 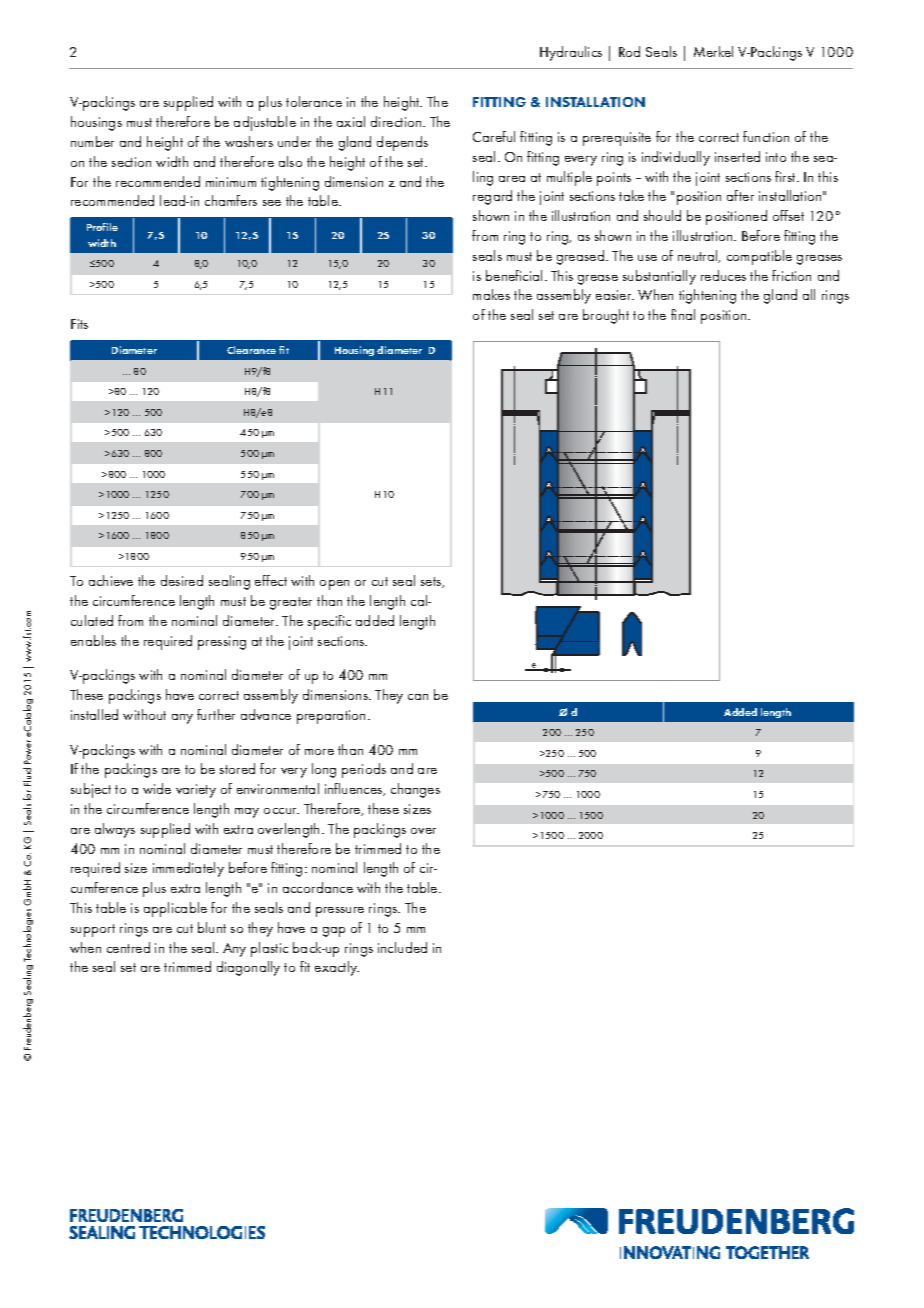 What do you see at coordinates (432, 582) in the document?
I see `sets` at bounding box center [432, 582].
